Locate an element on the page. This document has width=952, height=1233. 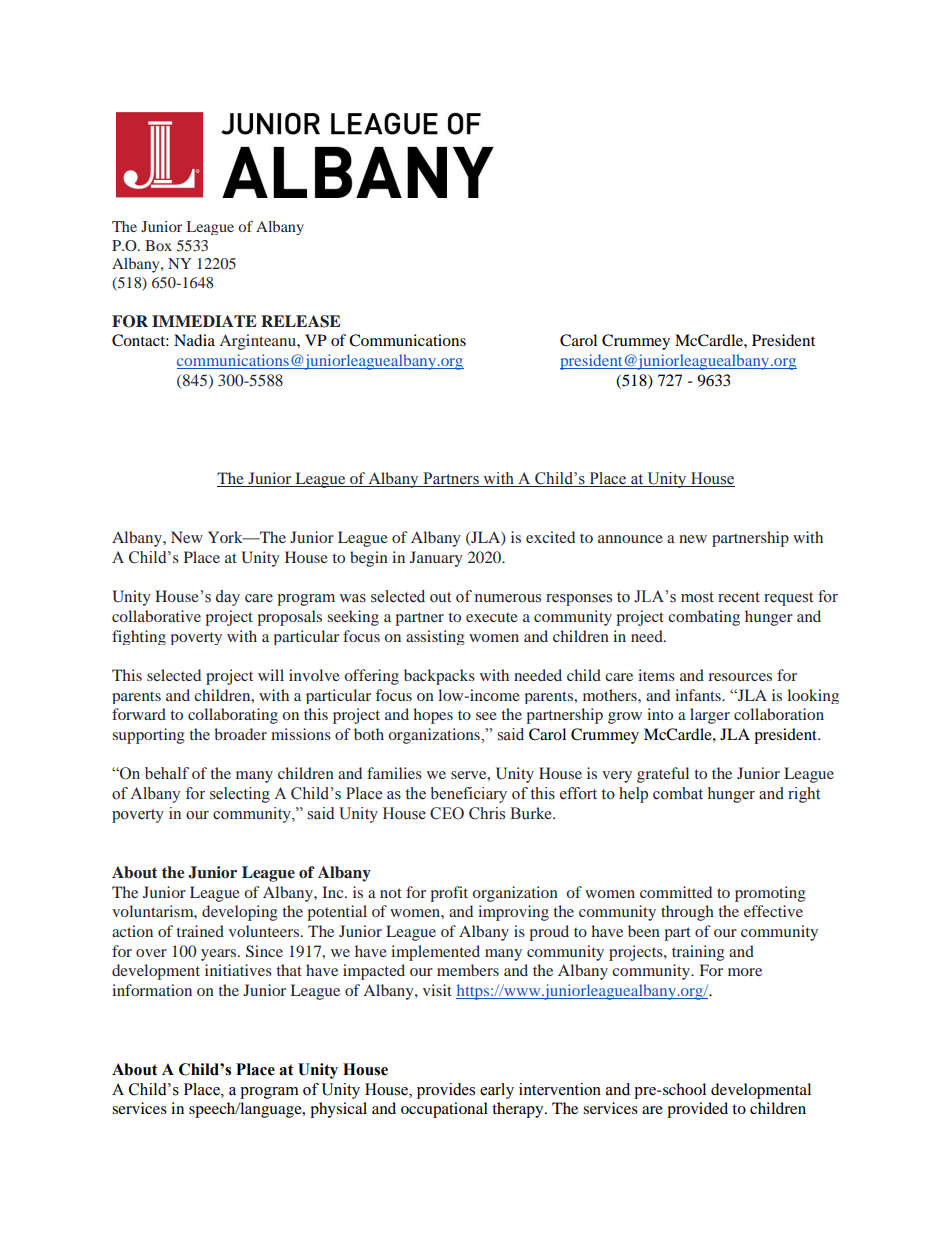
Chris is located at coordinates (487, 813).
